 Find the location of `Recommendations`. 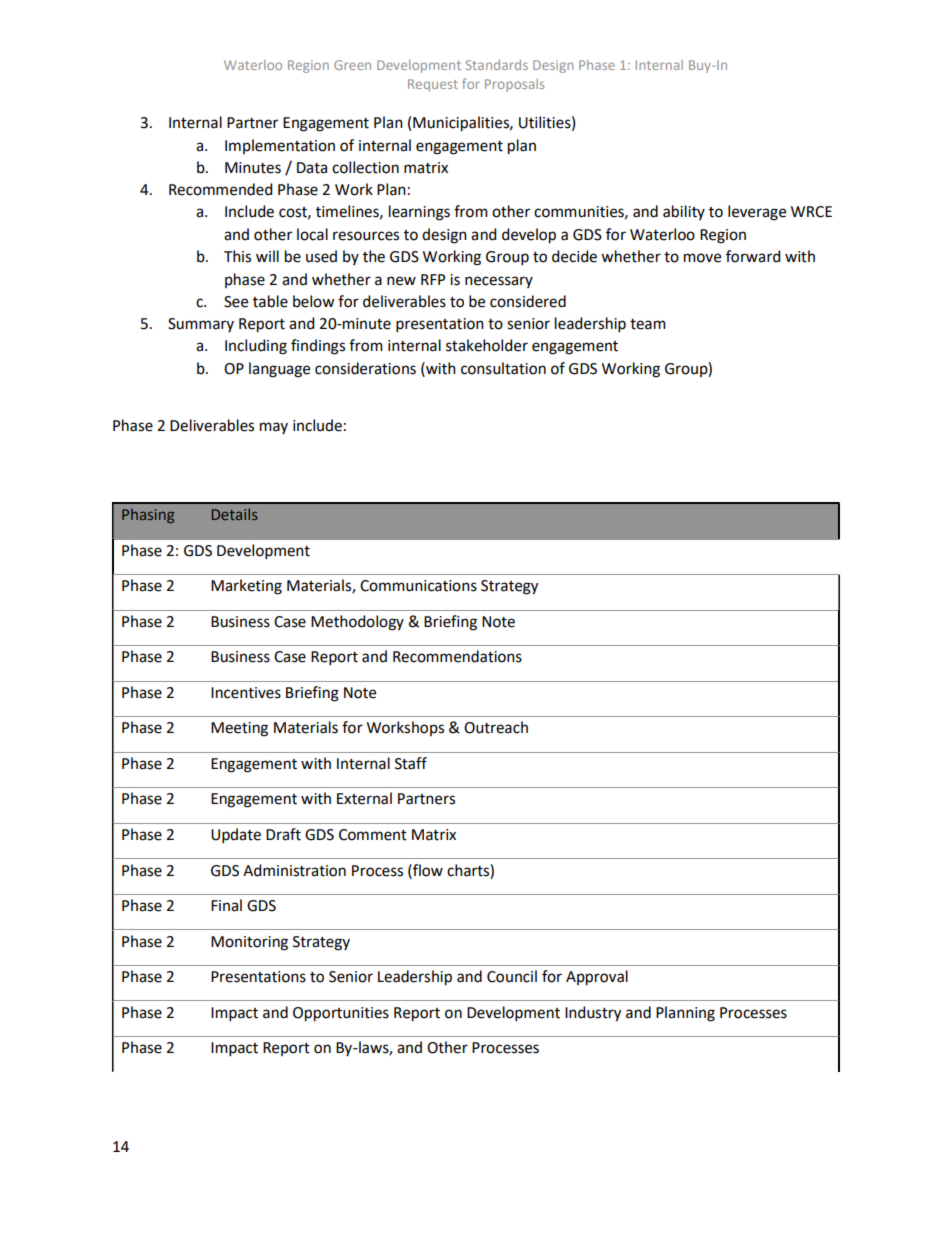

Recommendations is located at coordinates (457, 656).
